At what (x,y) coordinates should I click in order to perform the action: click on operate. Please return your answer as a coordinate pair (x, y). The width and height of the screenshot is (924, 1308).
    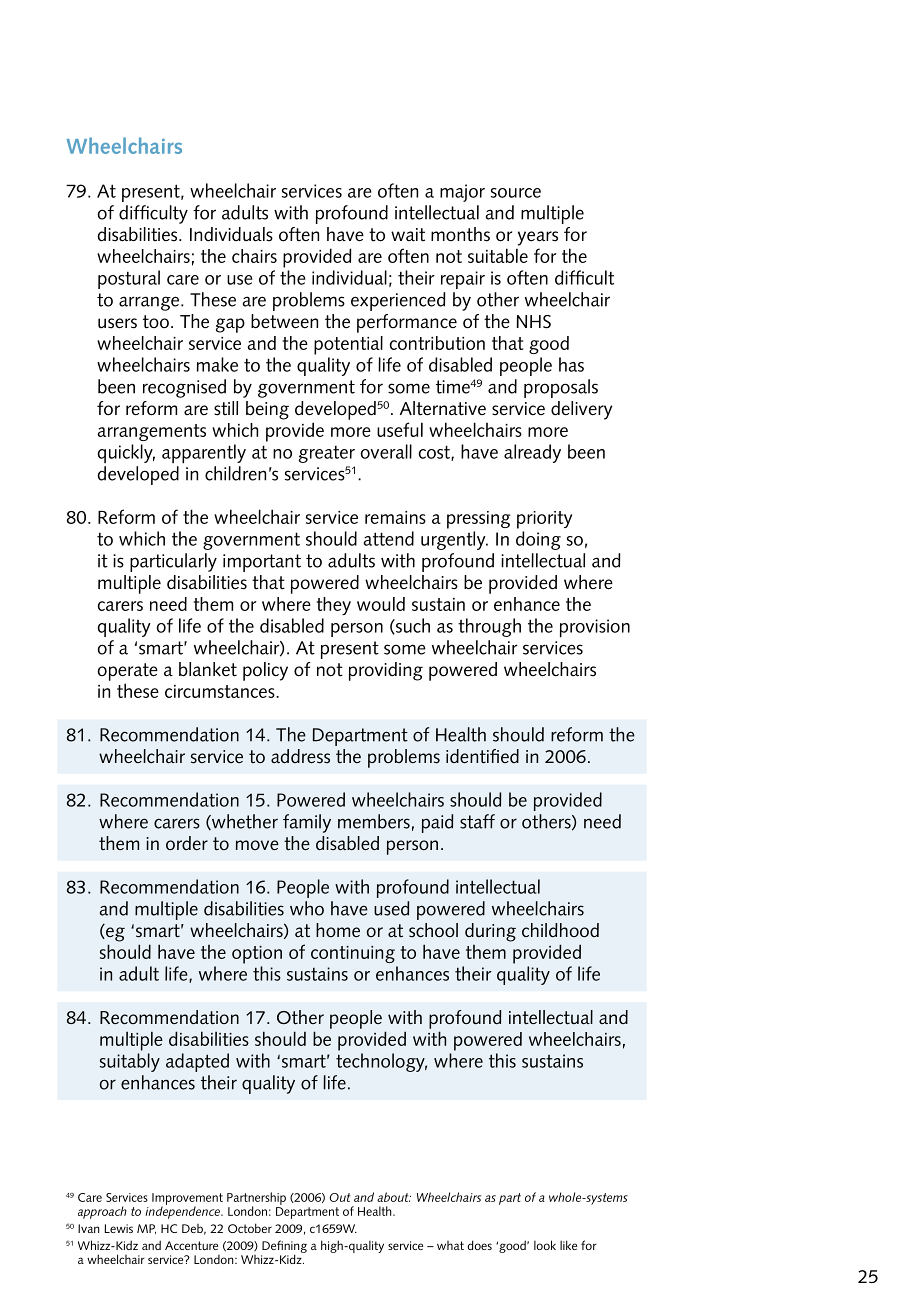
    Looking at the image, I should click on (127, 672).
